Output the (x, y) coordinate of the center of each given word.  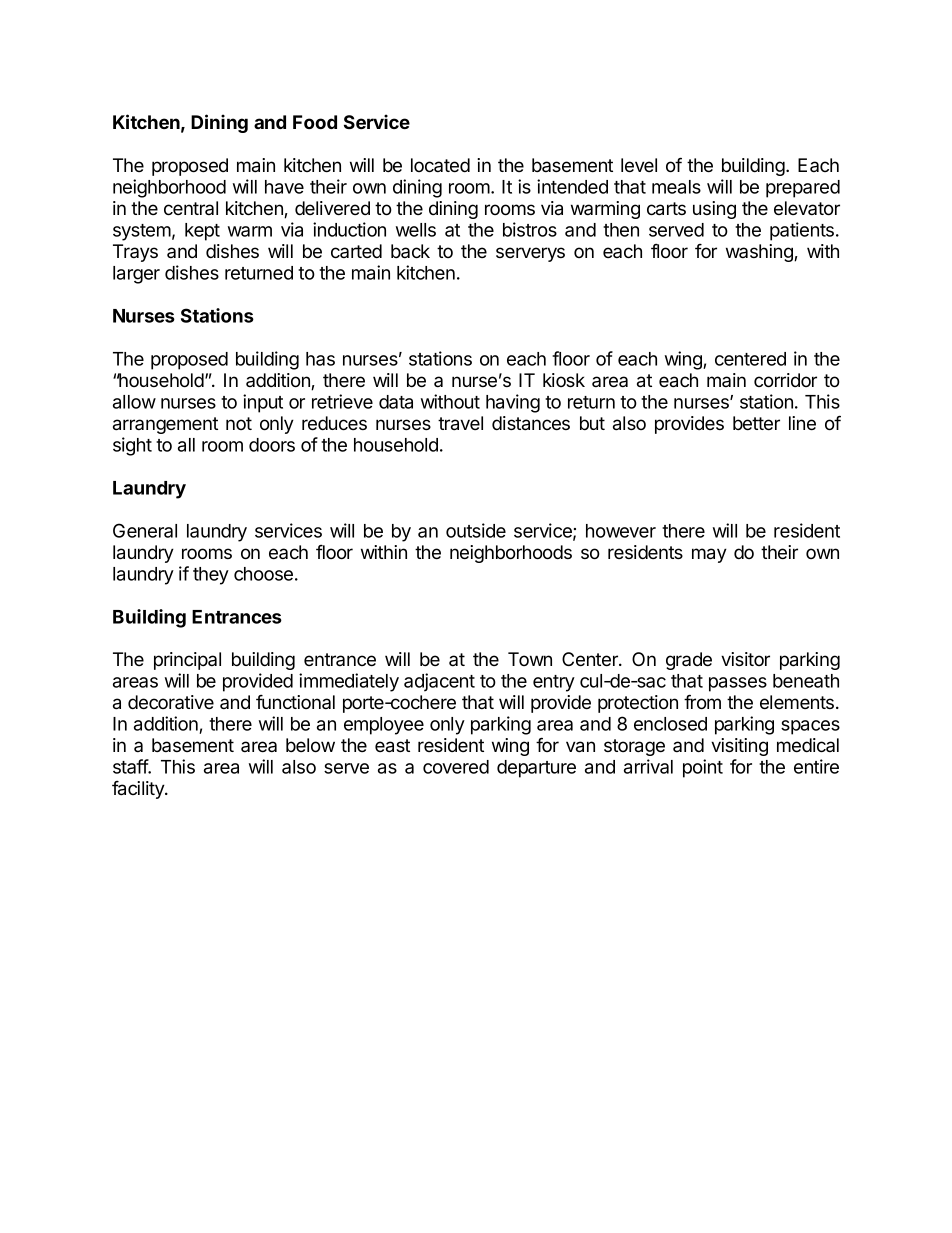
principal (187, 661)
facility (139, 790)
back (410, 251)
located (440, 165)
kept (202, 232)
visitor (745, 659)
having (513, 403)
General (145, 530)
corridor (785, 380)
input (263, 403)
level (639, 165)
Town (530, 659)
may (709, 555)
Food (315, 122)
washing (760, 253)
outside (476, 530)
